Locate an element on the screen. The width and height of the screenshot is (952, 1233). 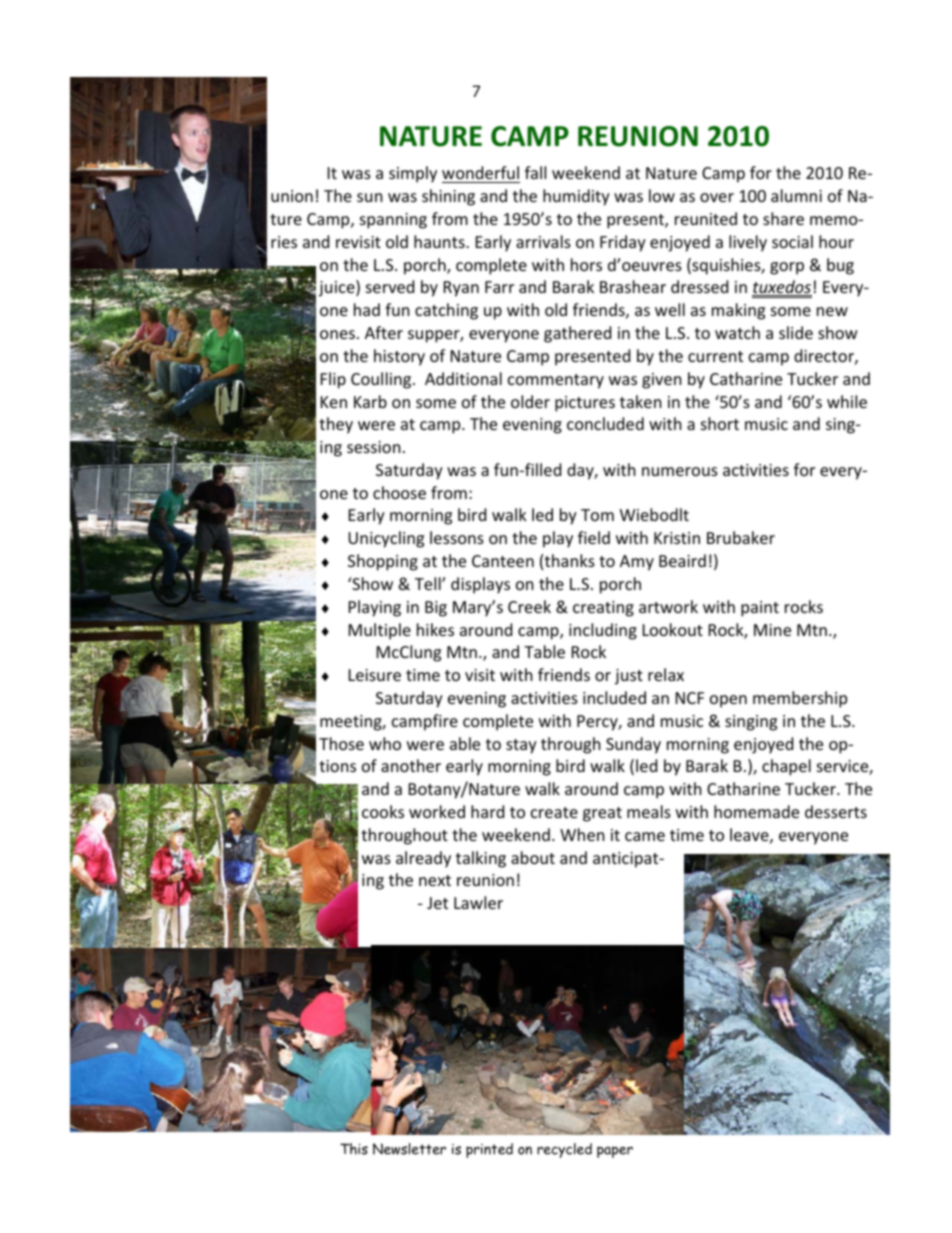
homemade is located at coordinates (756, 811).
